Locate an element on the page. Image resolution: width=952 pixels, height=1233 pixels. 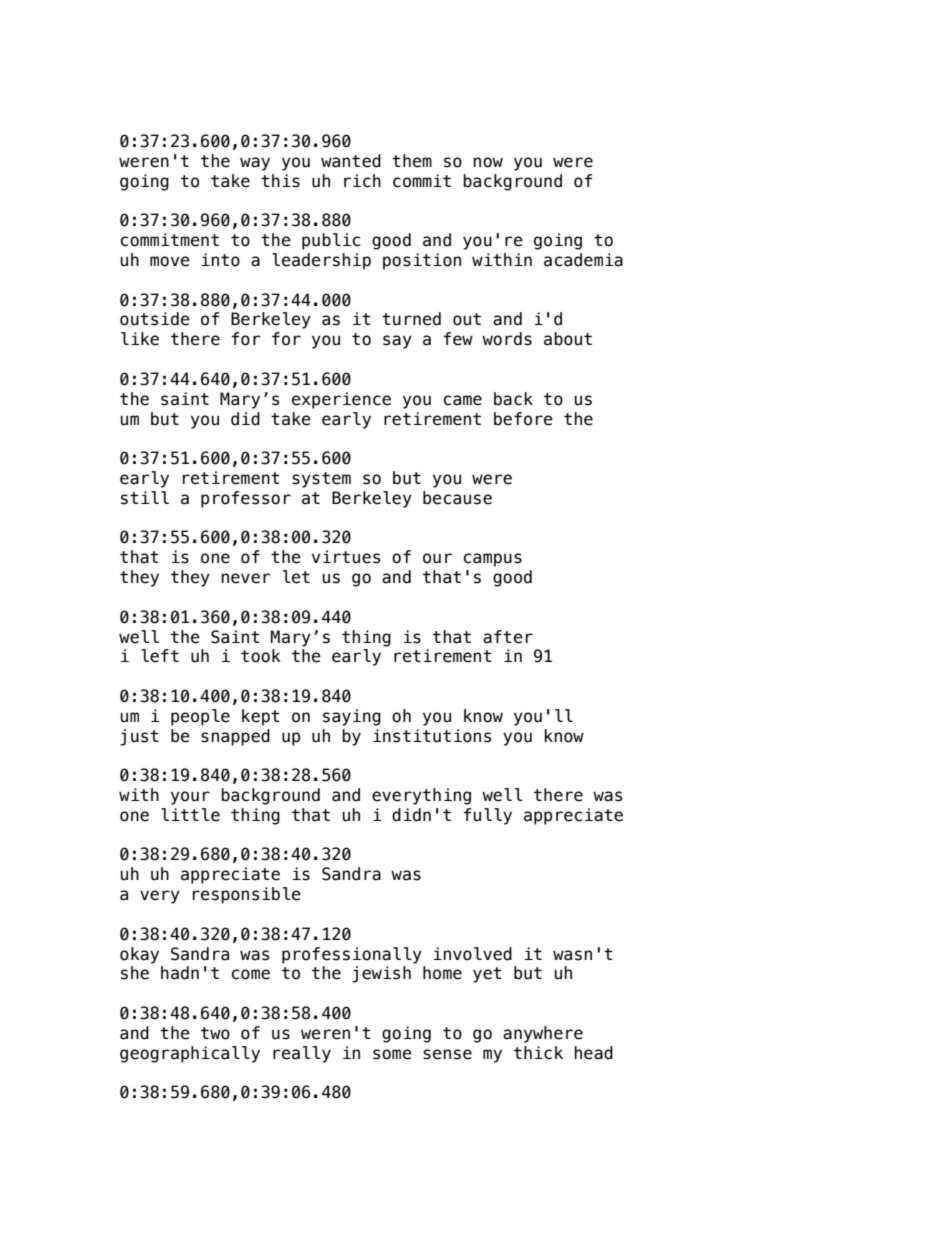
rich is located at coordinates (362, 181).
